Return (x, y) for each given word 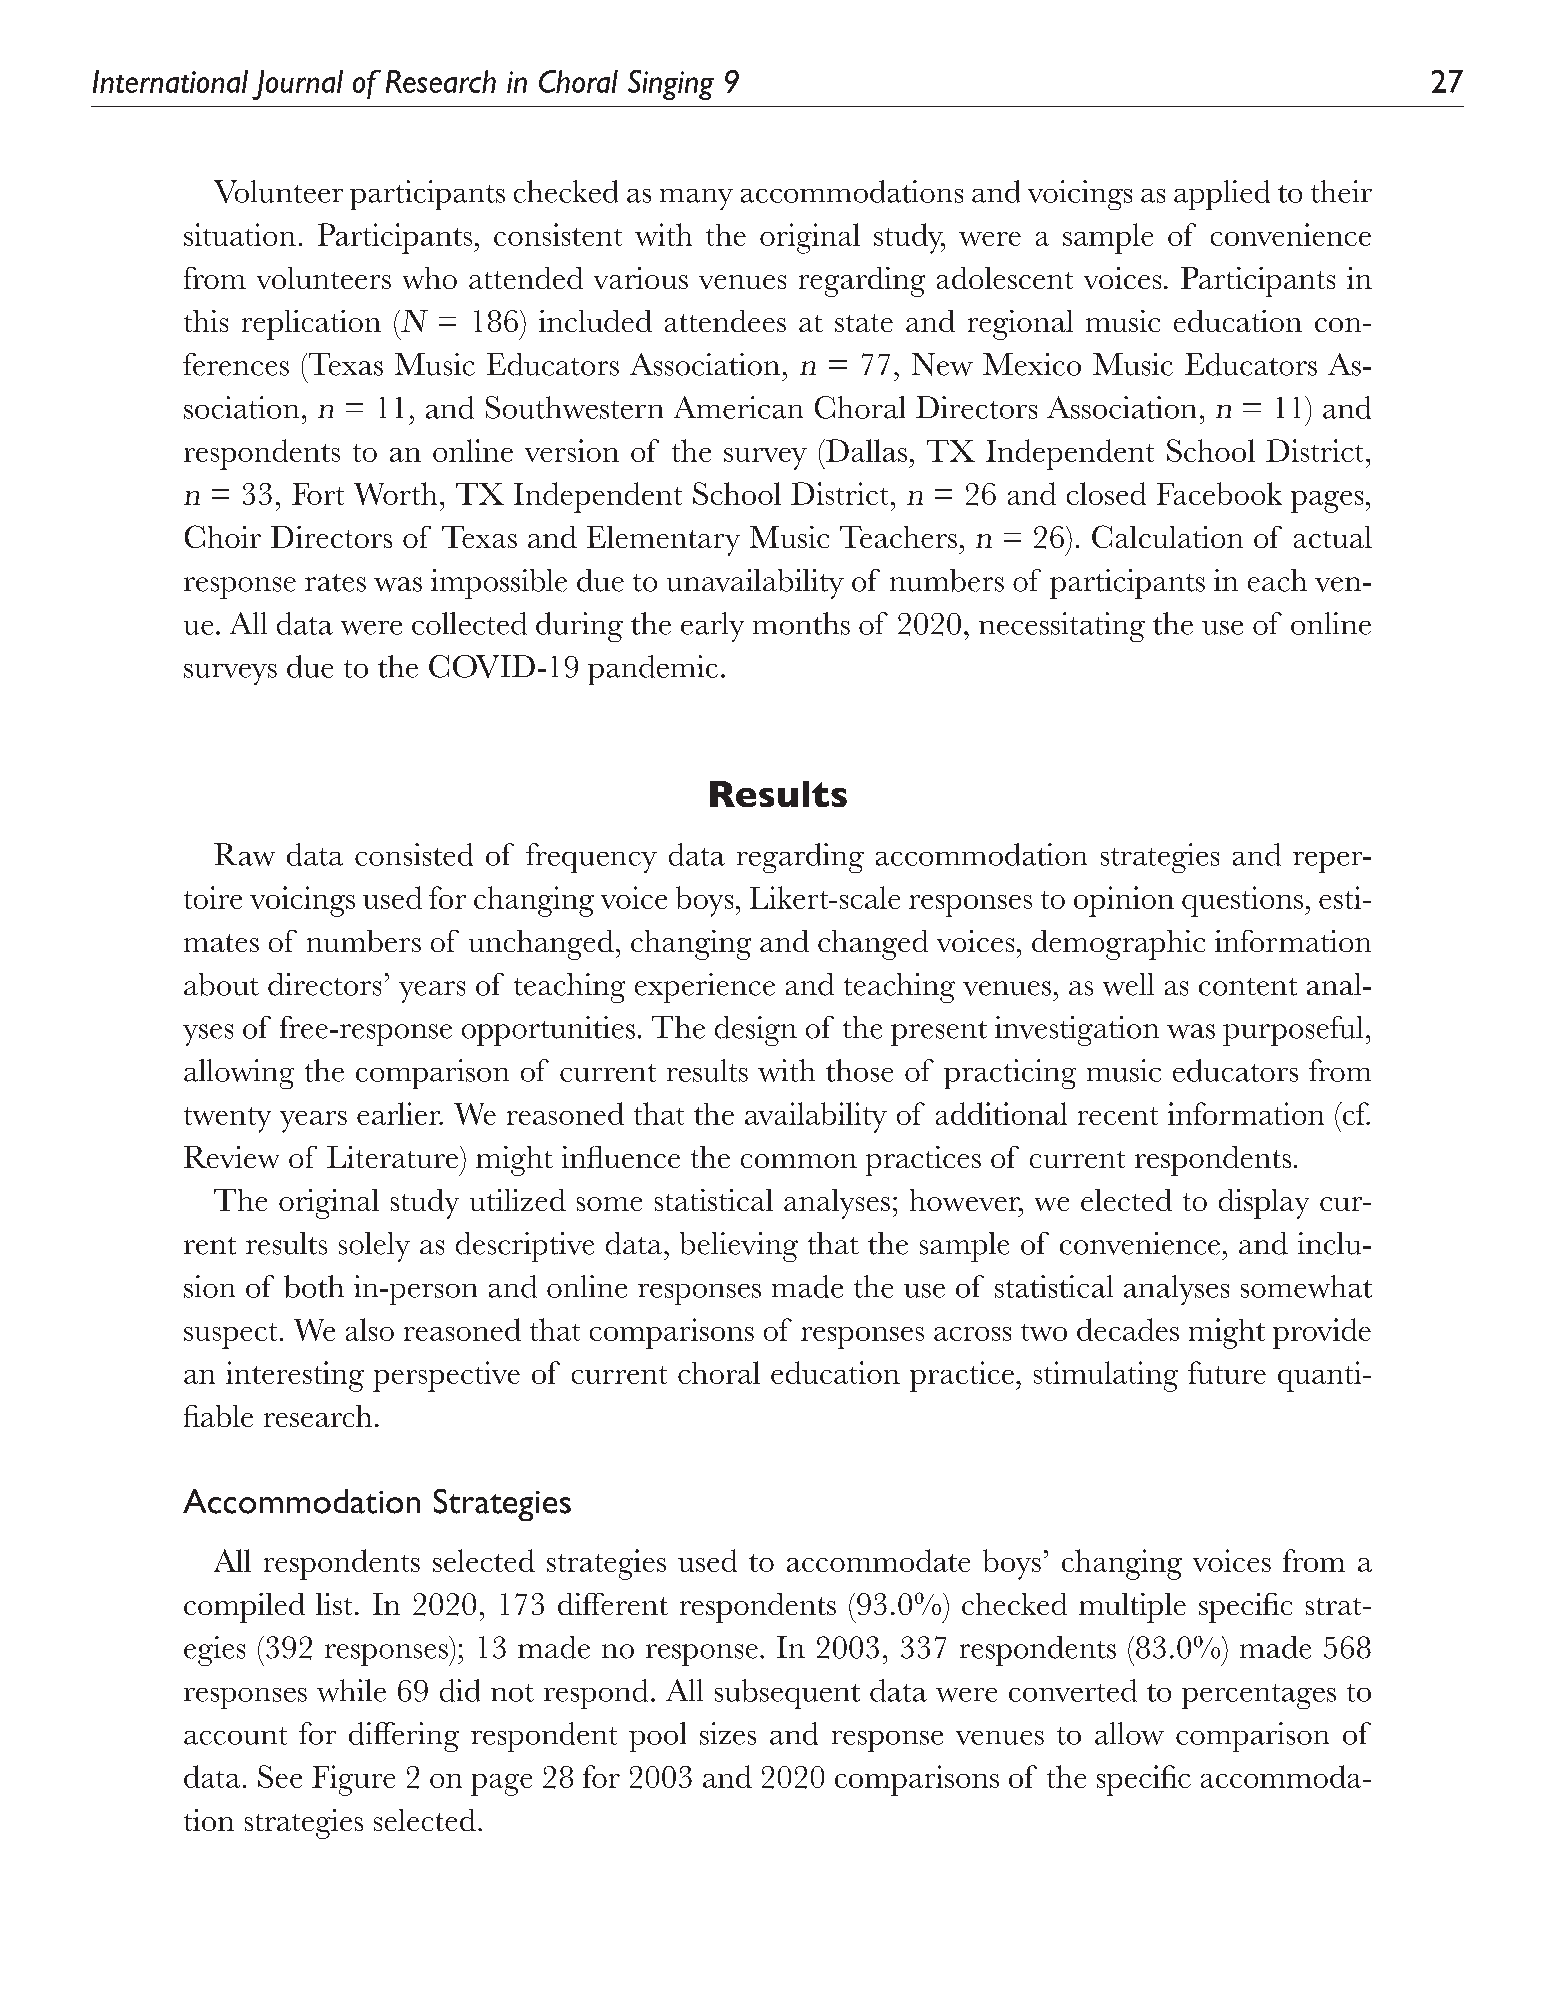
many (696, 199)
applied (1222, 195)
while (351, 1690)
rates (335, 583)
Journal (297, 85)
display (1264, 1204)
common (799, 1161)
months (801, 623)
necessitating (1062, 627)
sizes (728, 1733)
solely (374, 1247)
